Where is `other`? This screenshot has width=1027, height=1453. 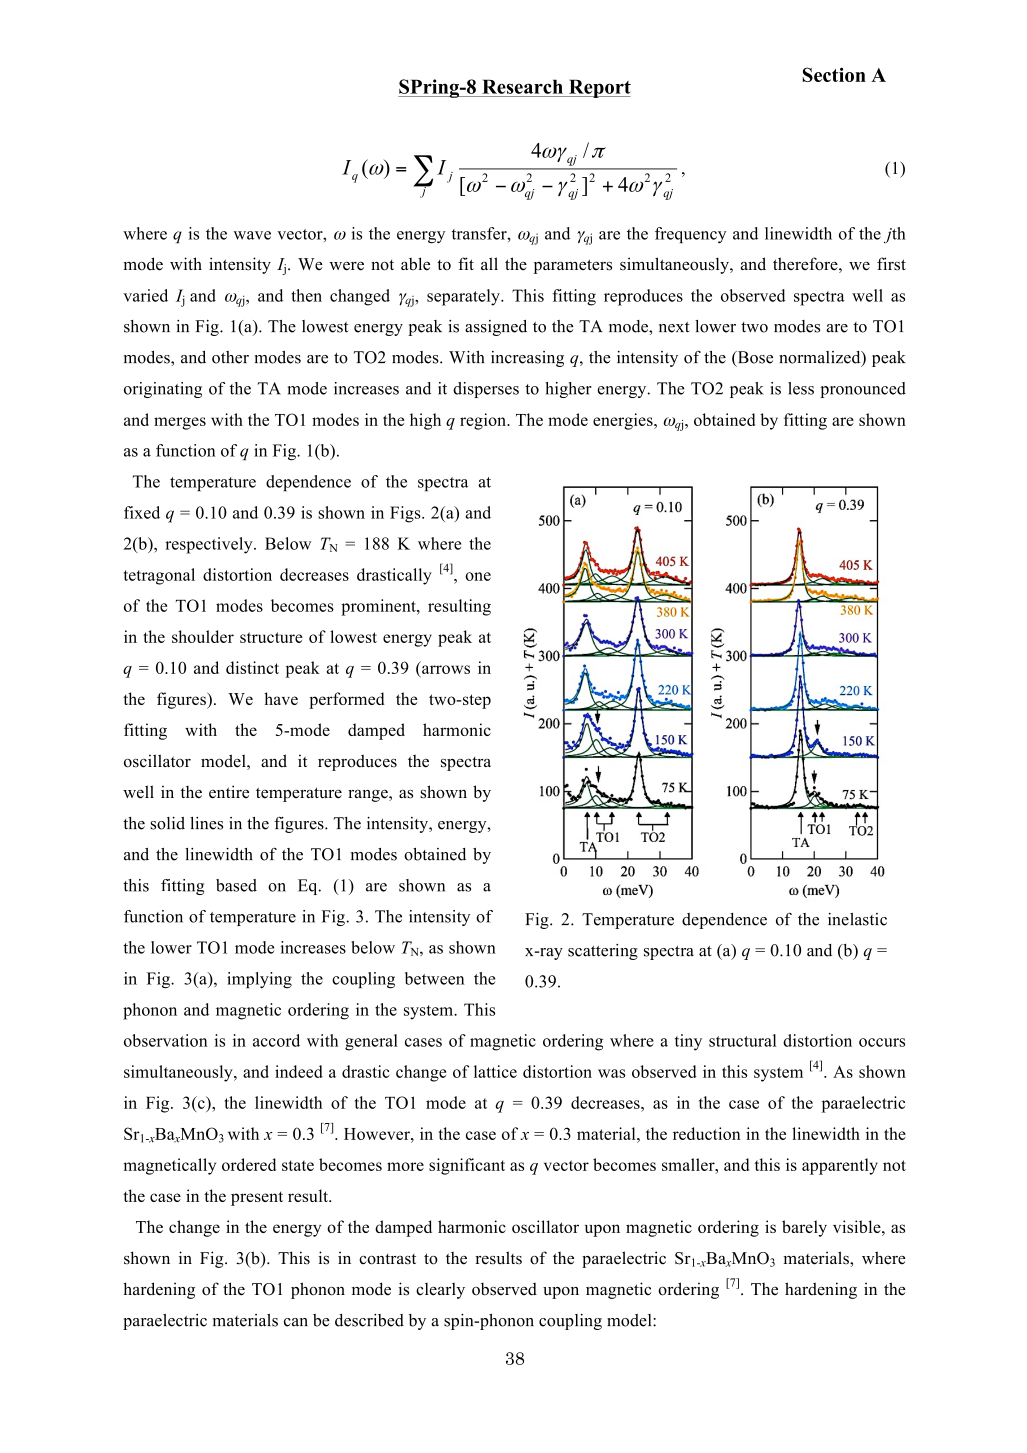
other is located at coordinates (230, 357).
